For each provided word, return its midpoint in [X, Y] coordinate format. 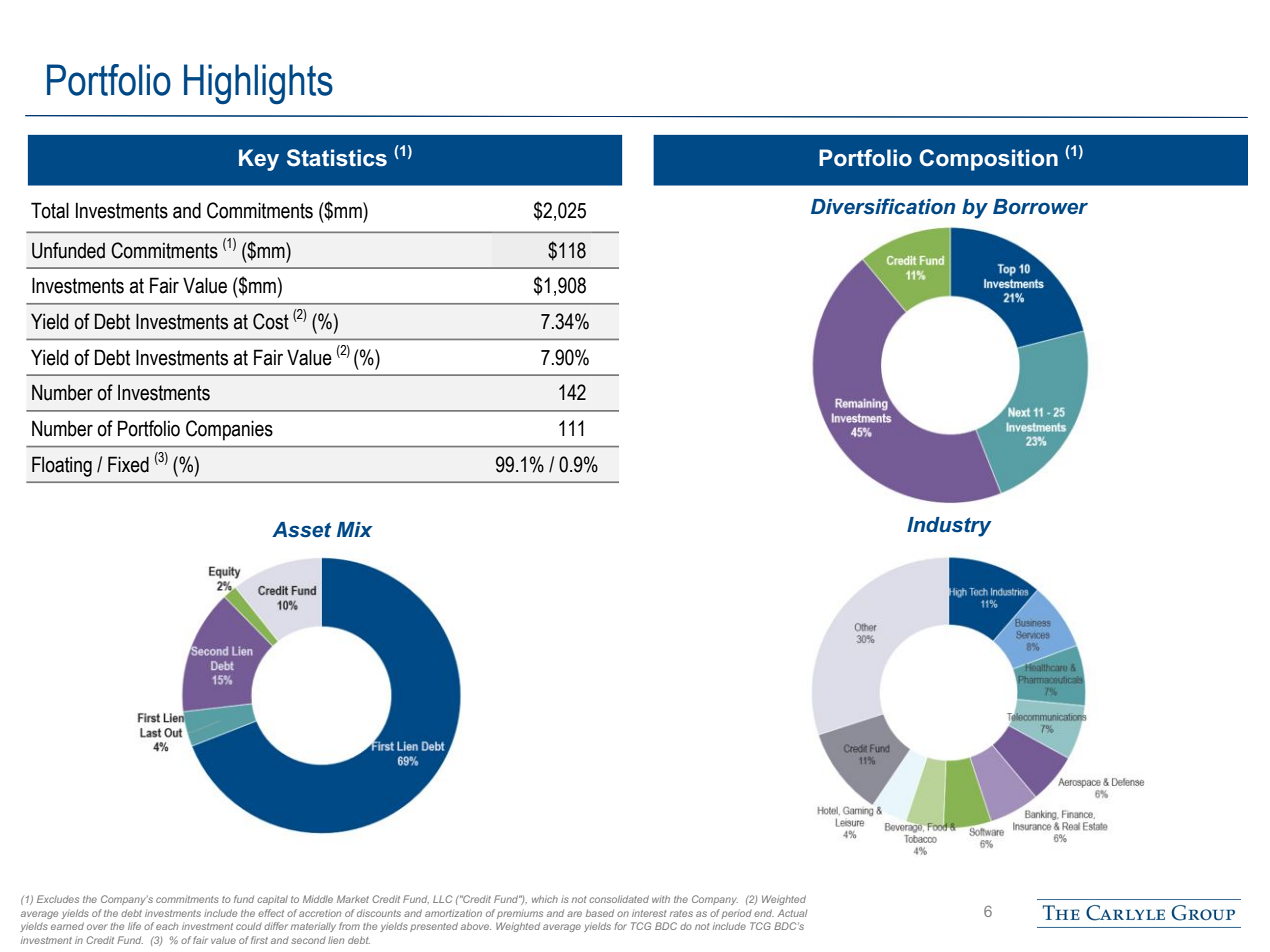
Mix [355, 529]
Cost [271, 321]
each [167, 926]
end [764, 913]
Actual [792, 913]
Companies [229, 430]
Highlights [258, 84]
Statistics [337, 158]
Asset [301, 530]
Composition [988, 160]
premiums [520, 914]
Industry [949, 527]
